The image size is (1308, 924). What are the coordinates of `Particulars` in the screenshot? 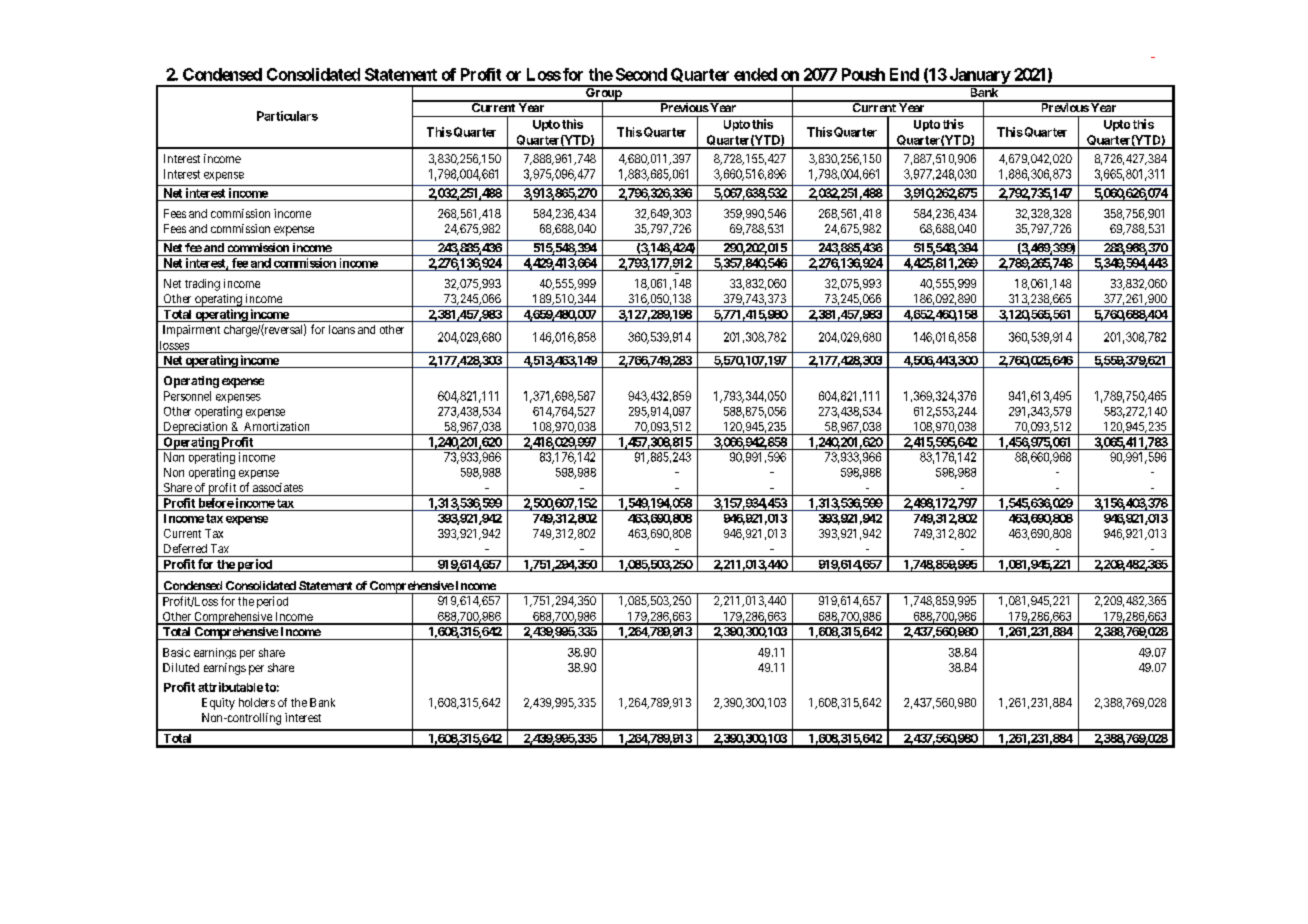 It's located at (287, 116).
